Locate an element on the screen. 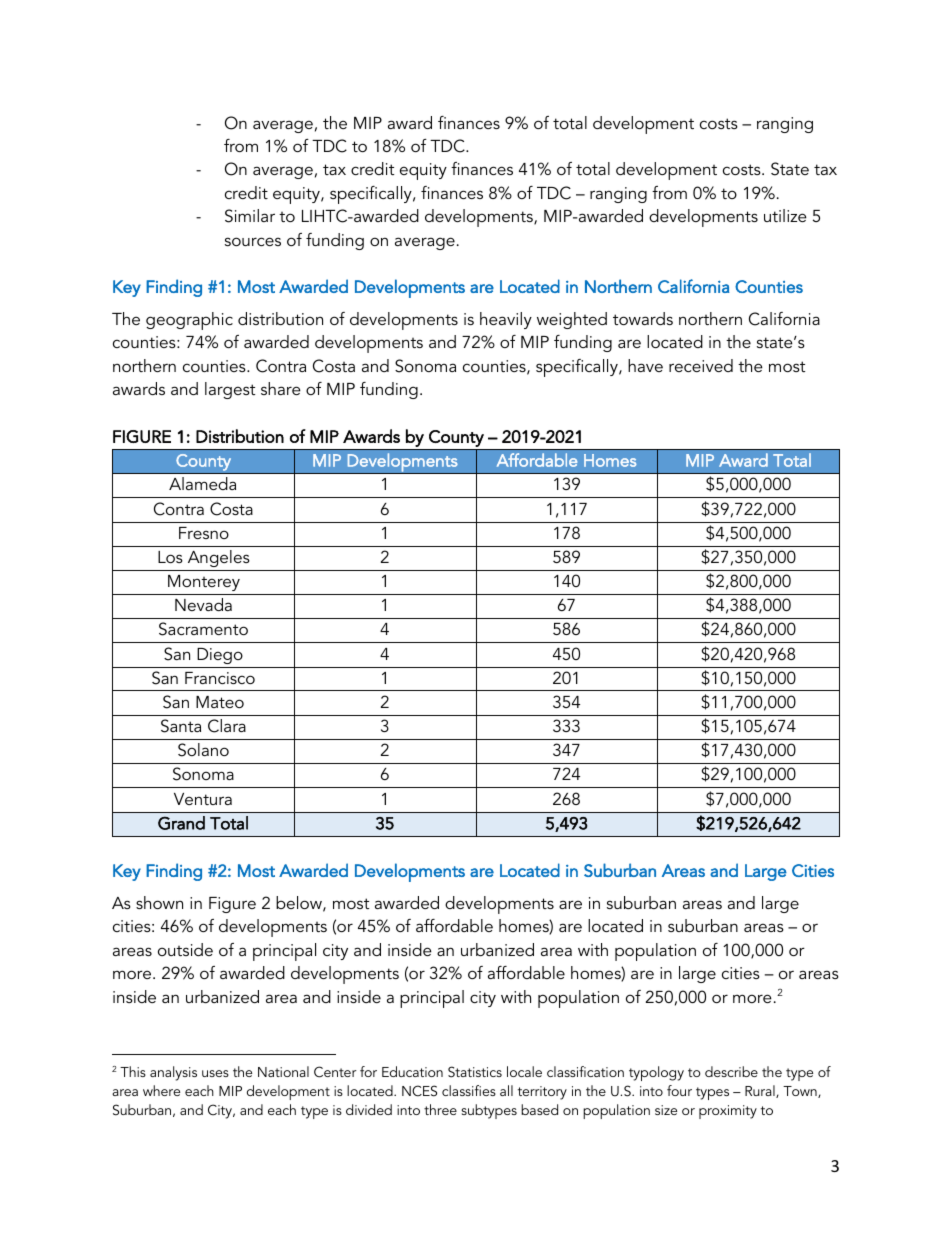 Image resolution: width=952 pixels, height=1233 pixels. proximity is located at coordinates (728, 1112).
